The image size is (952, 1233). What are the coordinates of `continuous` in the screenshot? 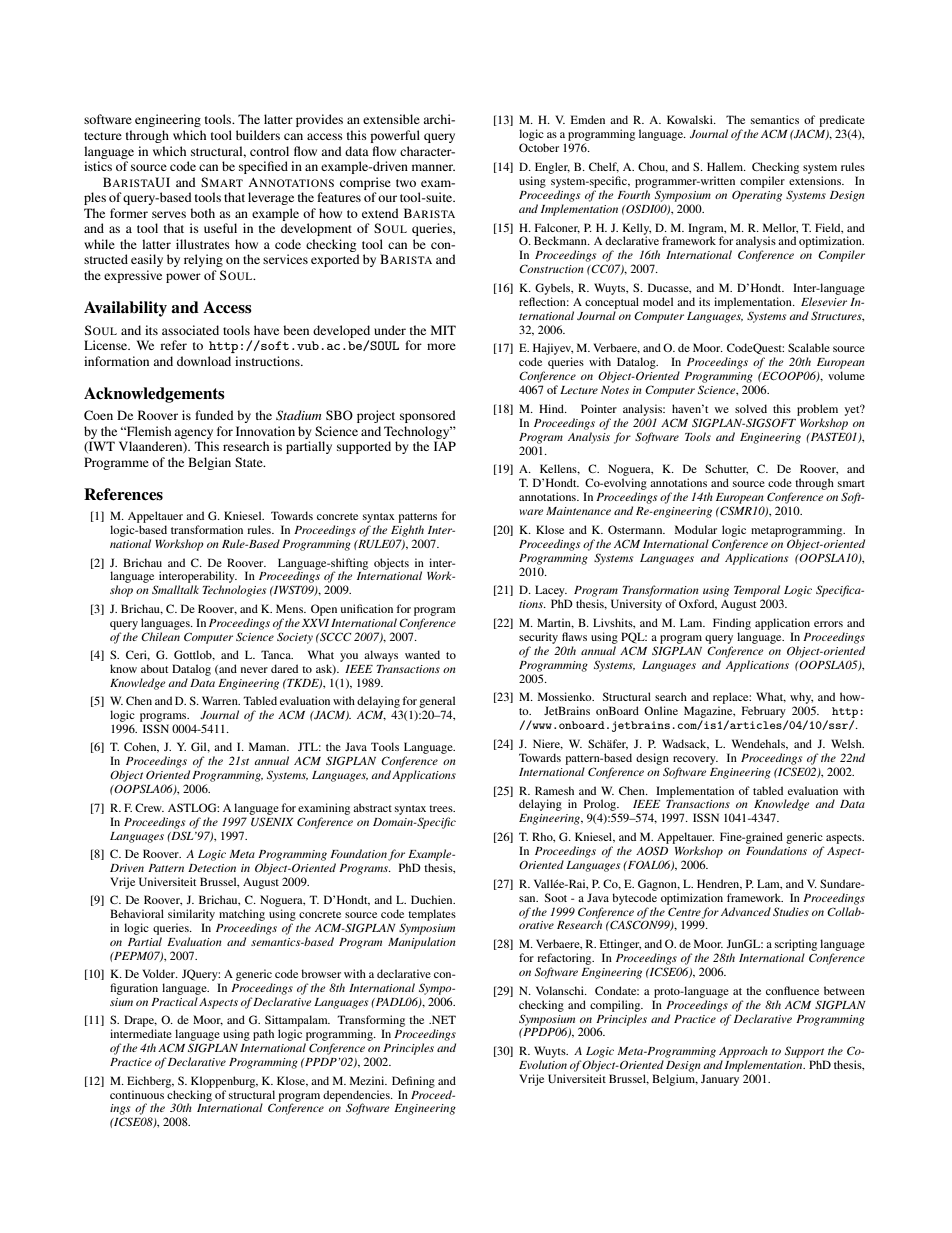 It's located at (137, 1094).
